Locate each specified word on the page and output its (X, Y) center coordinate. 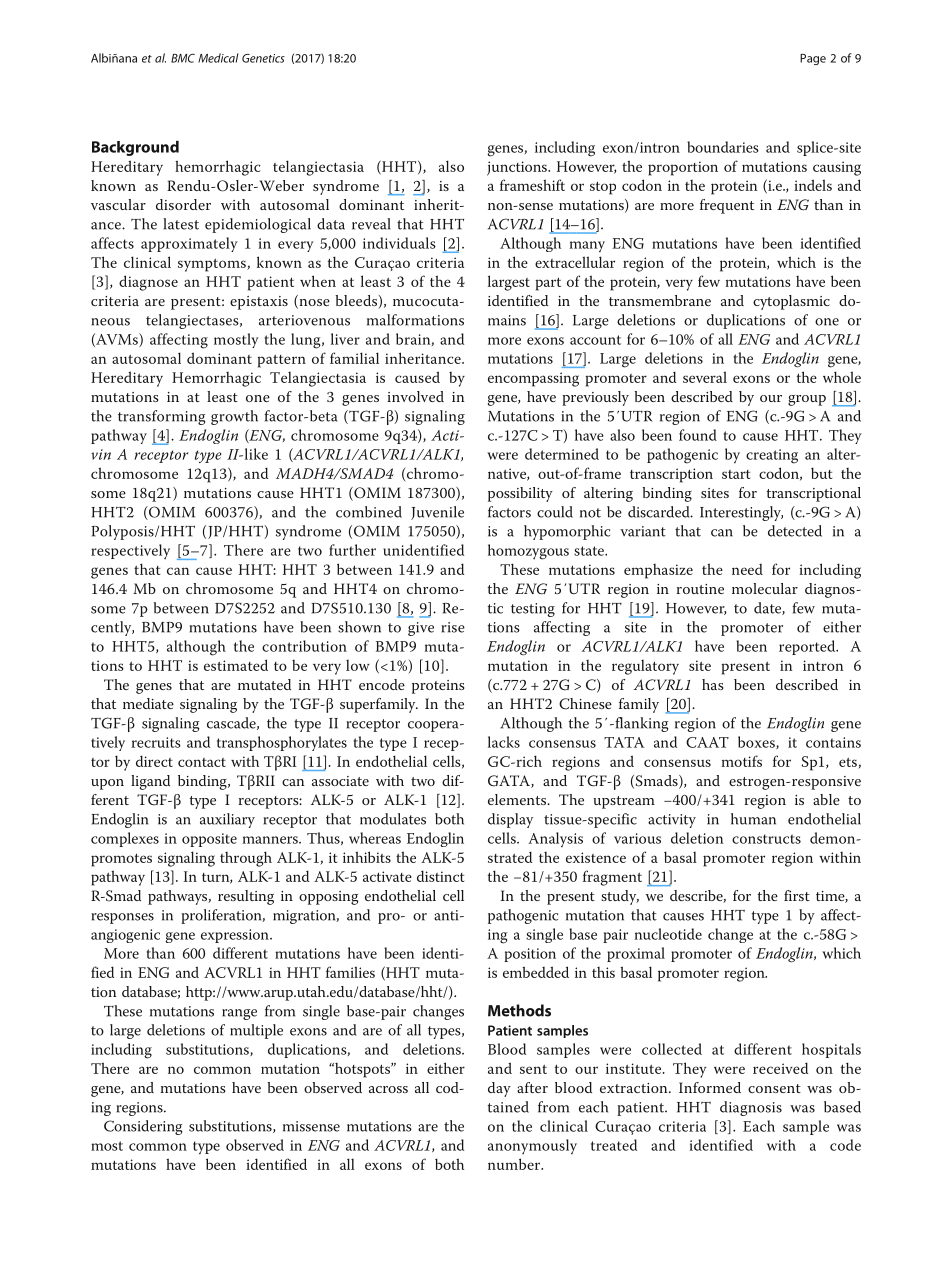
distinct (440, 876)
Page (813, 59)
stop (603, 188)
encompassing (533, 379)
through (246, 859)
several (705, 377)
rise (453, 627)
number (515, 1164)
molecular (765, 588)
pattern (281, 361)
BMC (183, 58)
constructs (766, 839)
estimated (236, 665)
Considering (143, 1127)
